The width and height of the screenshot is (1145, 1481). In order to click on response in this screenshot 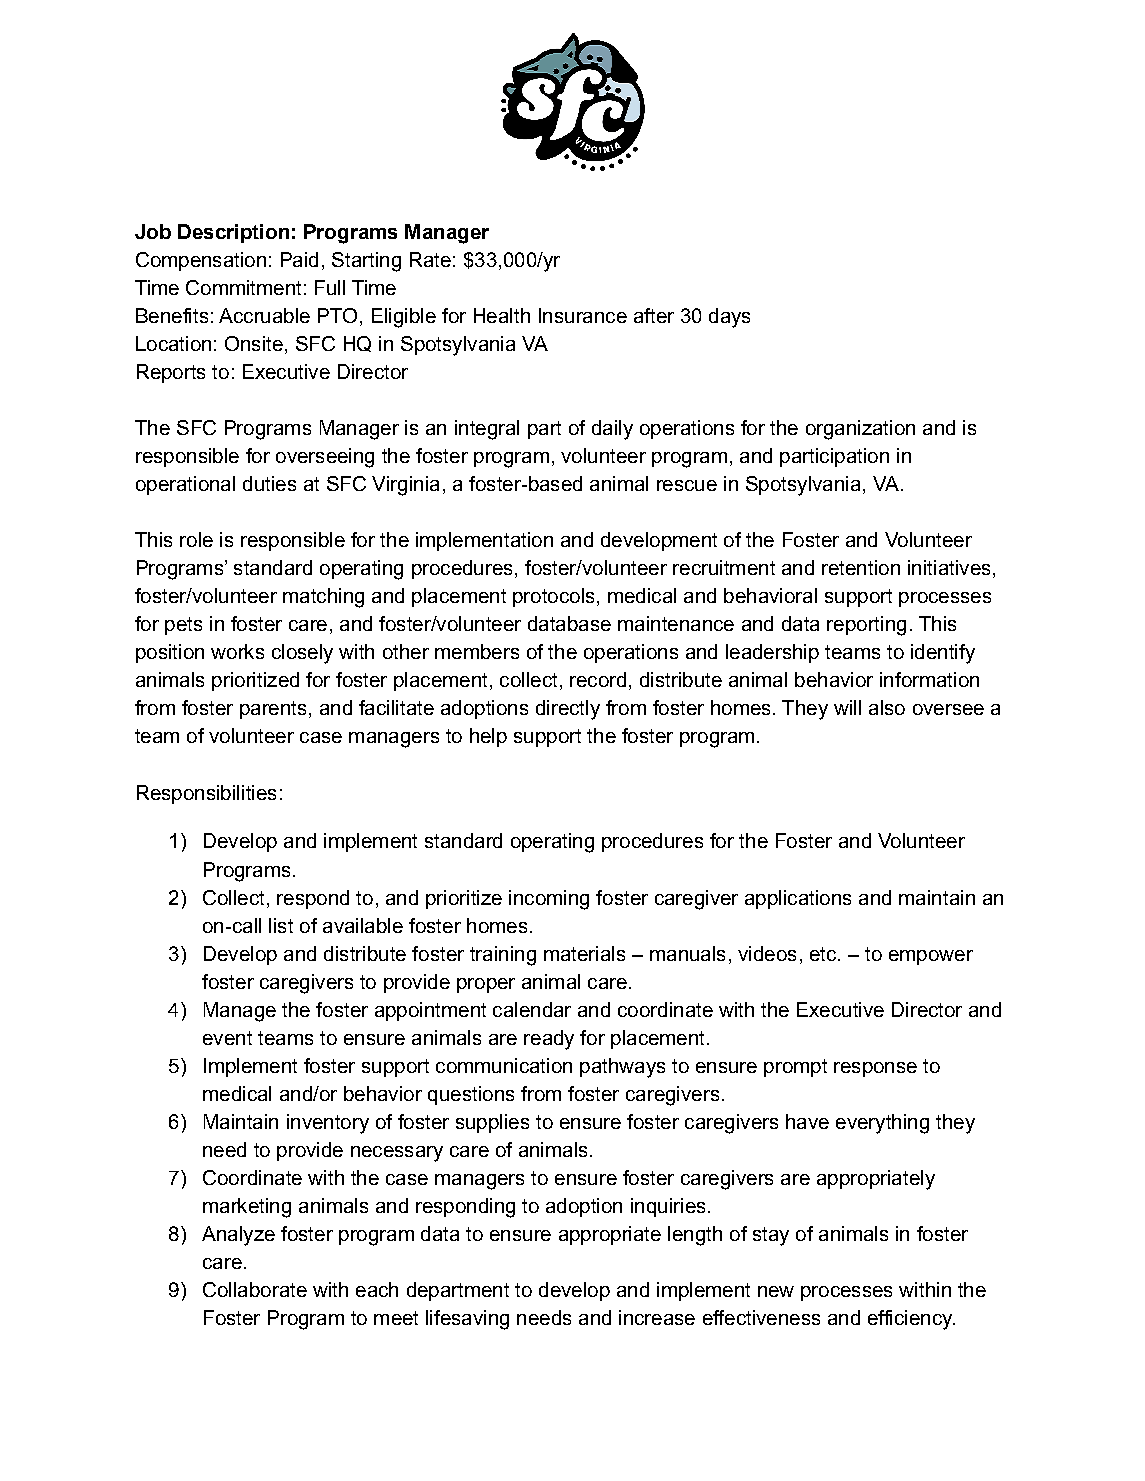, I will do `click(875, 1069)`.
